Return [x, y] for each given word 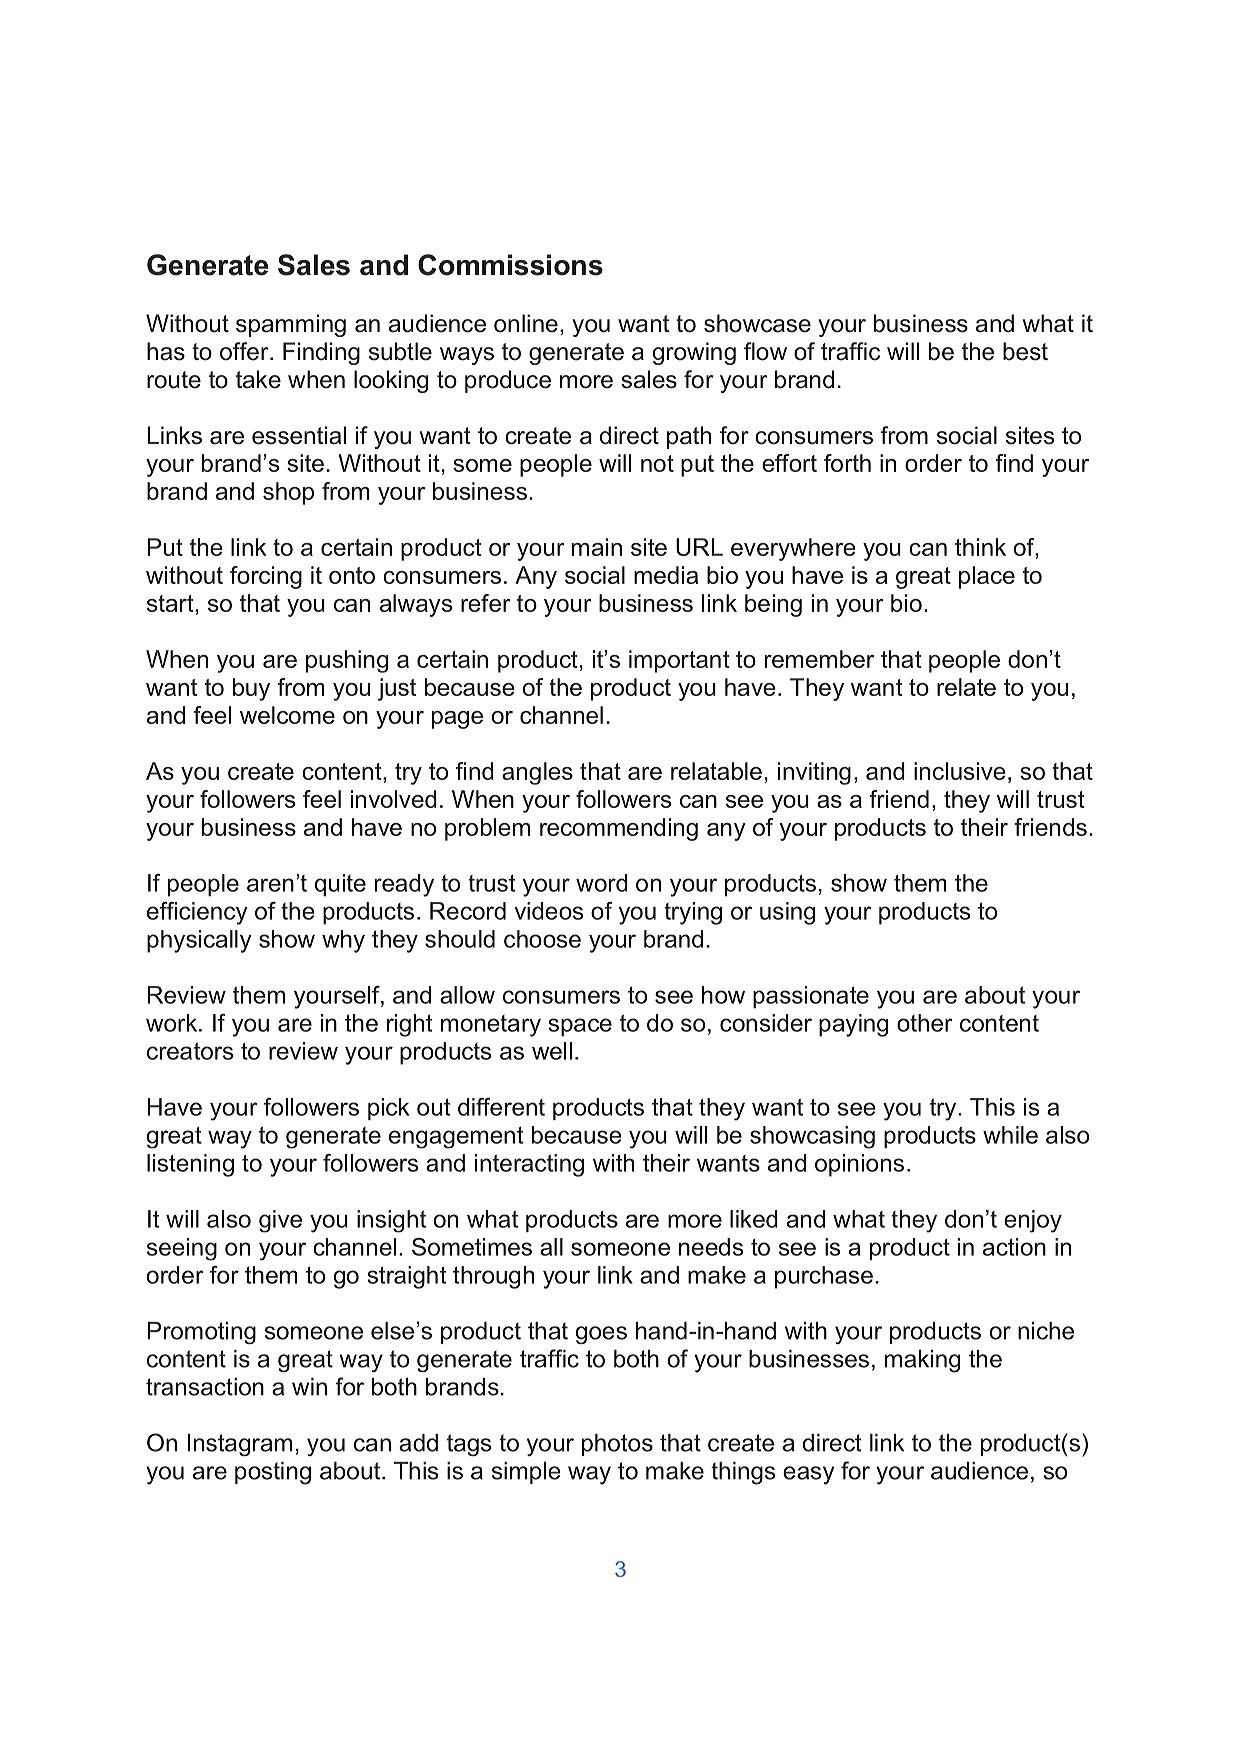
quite [340, 885]
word [602, 883]
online [526, 323]
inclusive [960, 771]
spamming [291, 325]
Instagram [239, 1445]
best [1025, 351]
